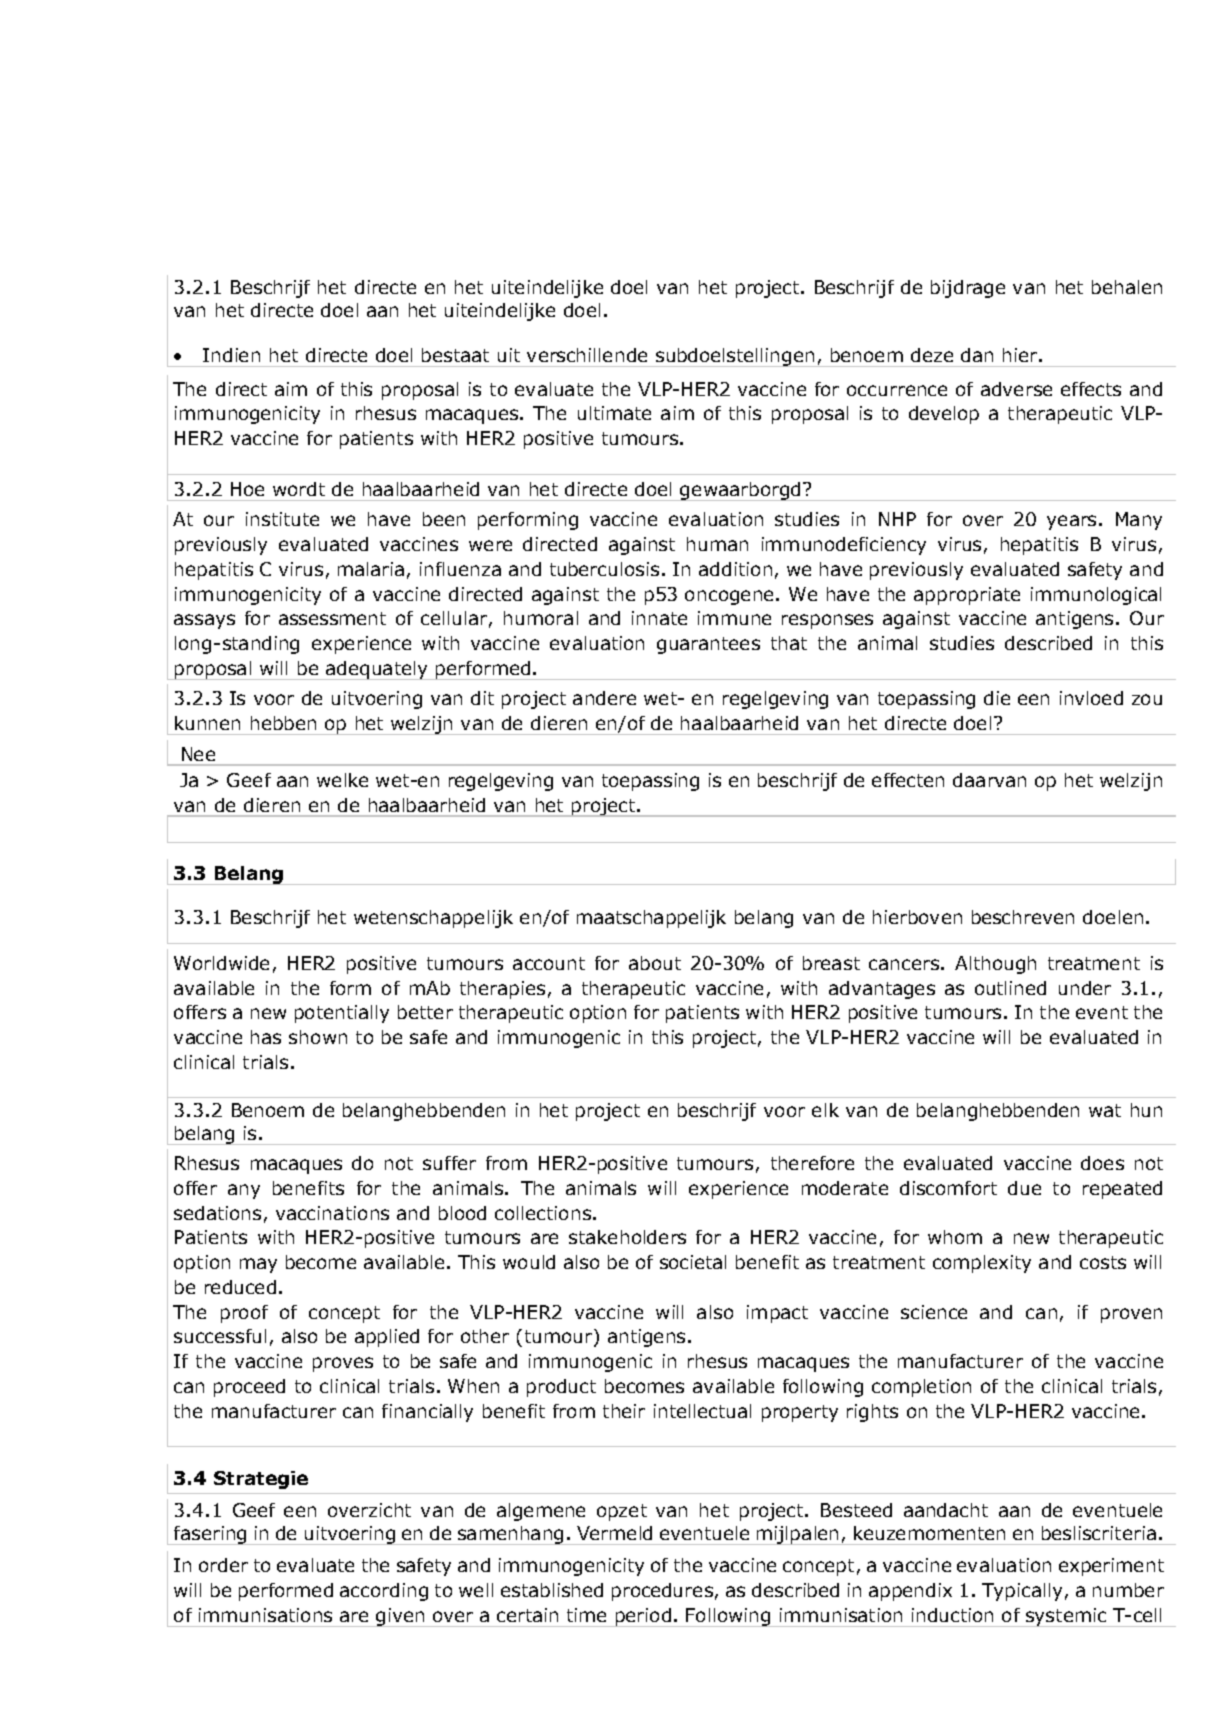  Describe the element at coordinates (377, 670) in the image. I see `adequately` at that location.
